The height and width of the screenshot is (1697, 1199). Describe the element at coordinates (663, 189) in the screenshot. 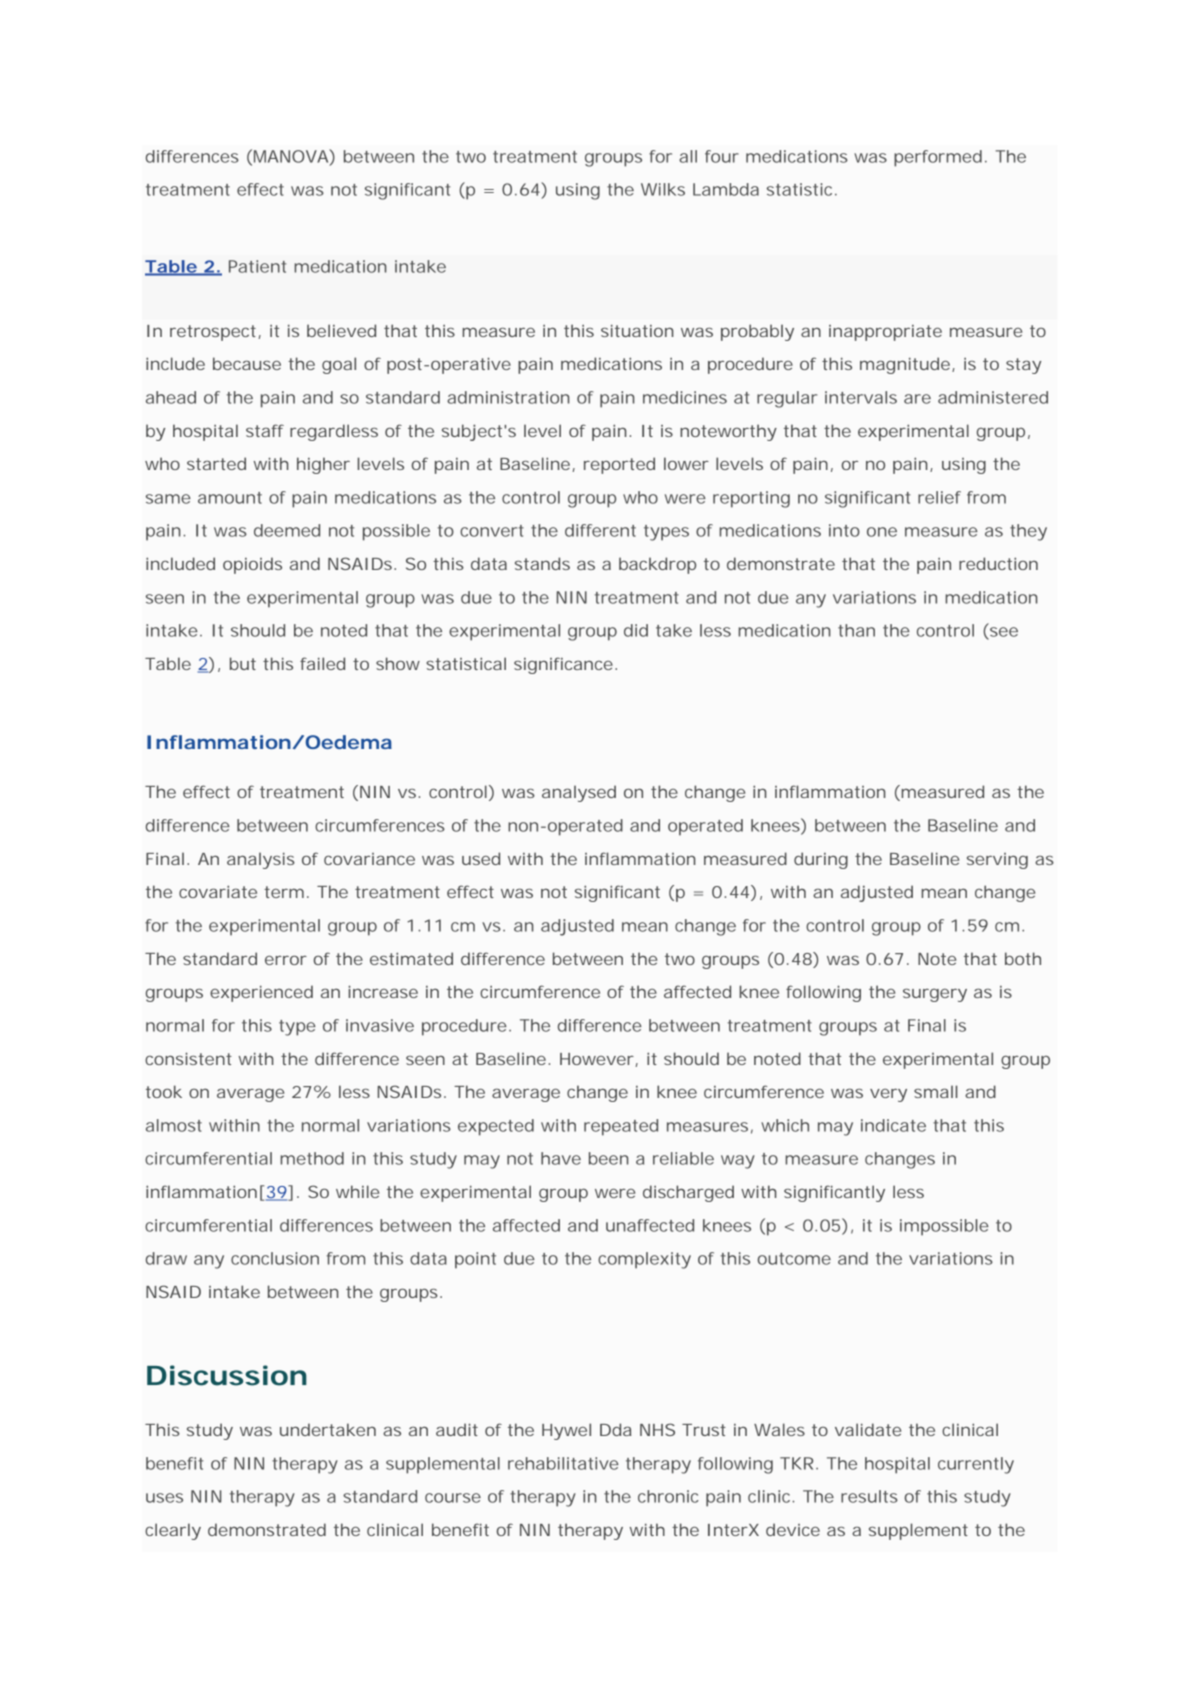

I see `Wilks` at that location.
